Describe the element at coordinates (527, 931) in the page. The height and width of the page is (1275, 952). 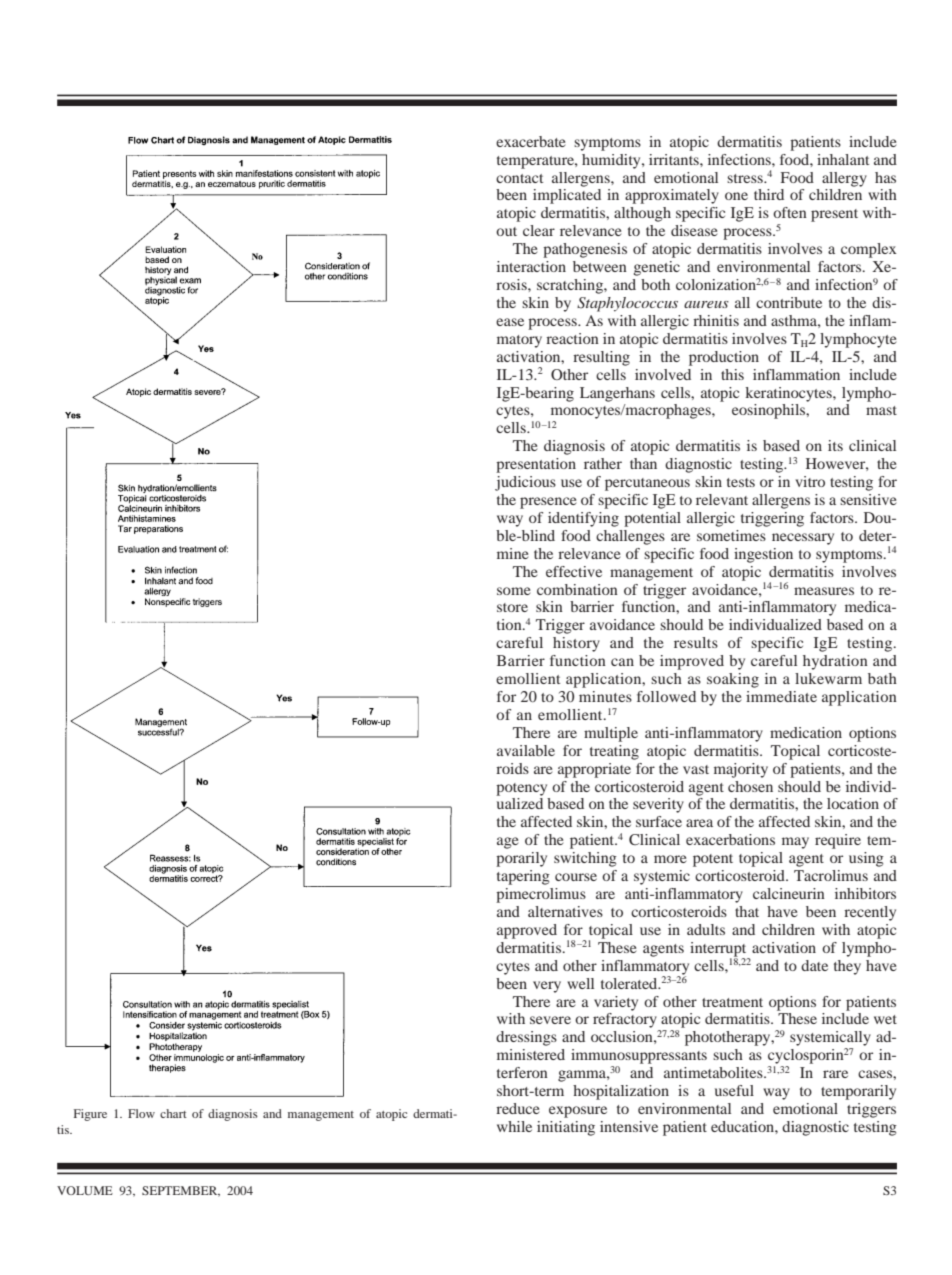
I see `approved` at that location.
